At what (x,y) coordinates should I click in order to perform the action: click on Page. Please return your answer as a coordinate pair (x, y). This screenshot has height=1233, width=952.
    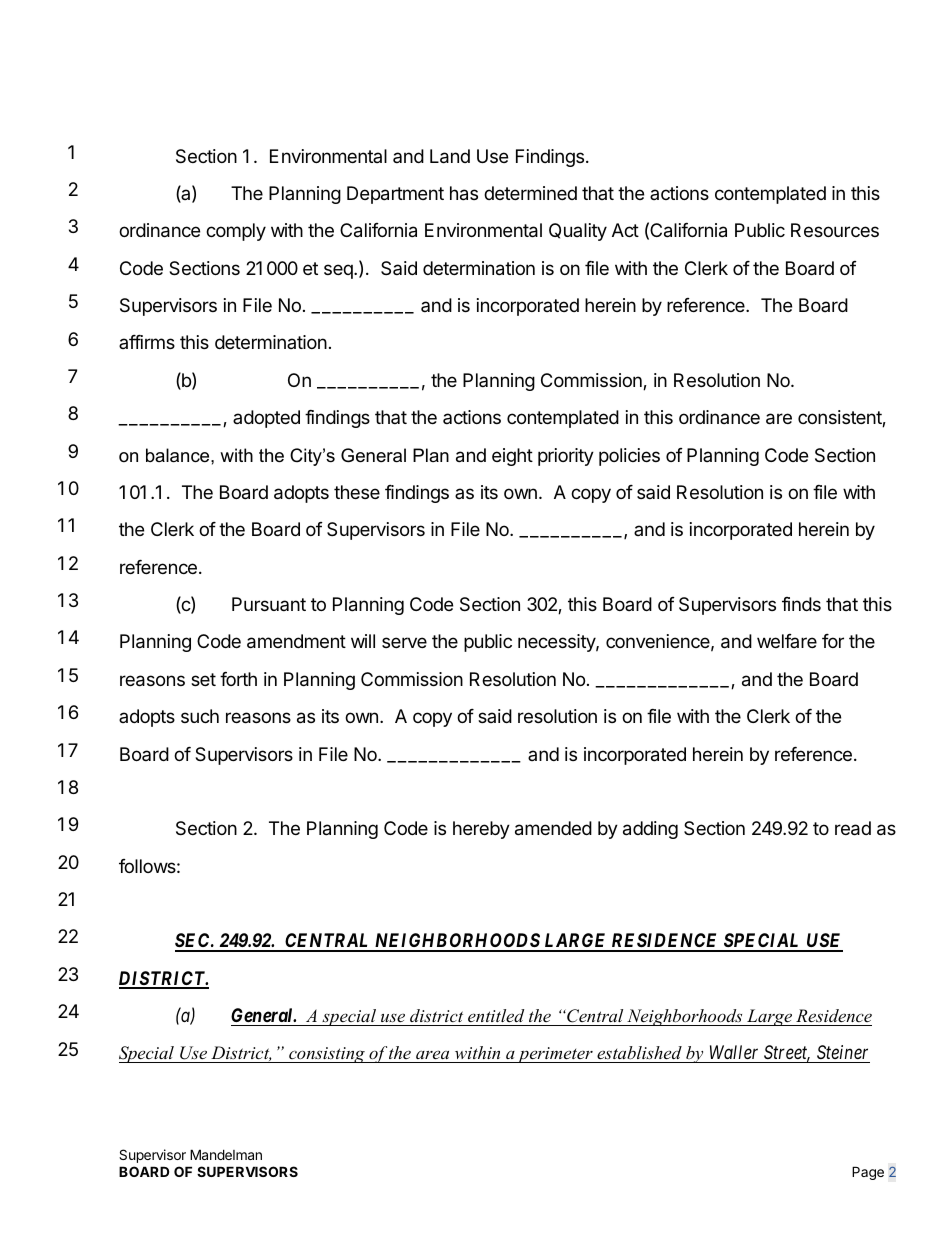
    Looking at the image, I should click on (868, 1173).
